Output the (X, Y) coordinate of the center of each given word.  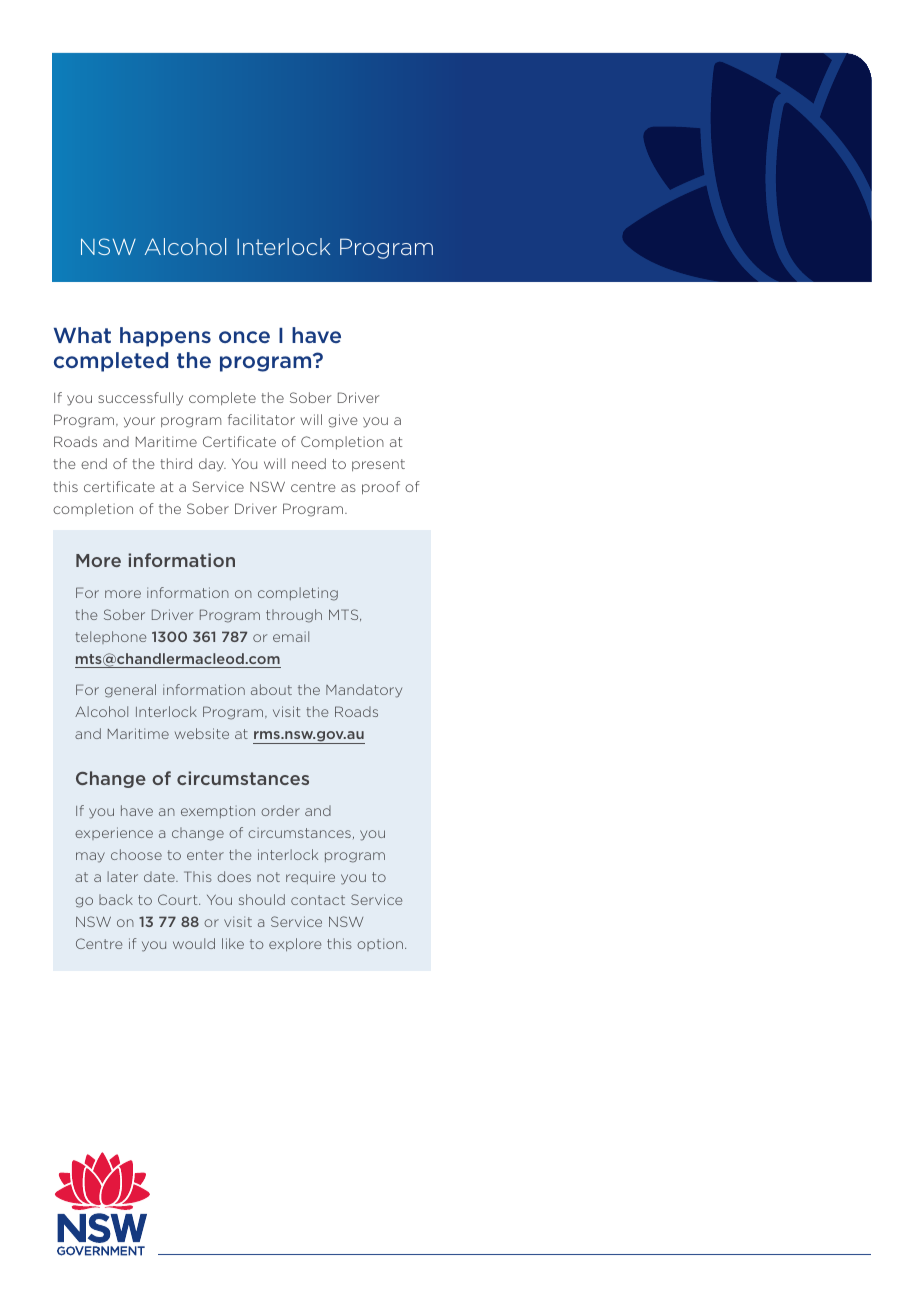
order (280, 810)
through (294, 616)
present (378, 465)
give (343, 421)
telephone (110, 637)
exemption (218, 812)
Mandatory (364, 691)
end (94, 463)
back (116, 899)
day (212, 465)
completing (298, 594)
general (130, 691)
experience (114, 833)
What (82, 335)
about (271, 689)
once (244, 337)
